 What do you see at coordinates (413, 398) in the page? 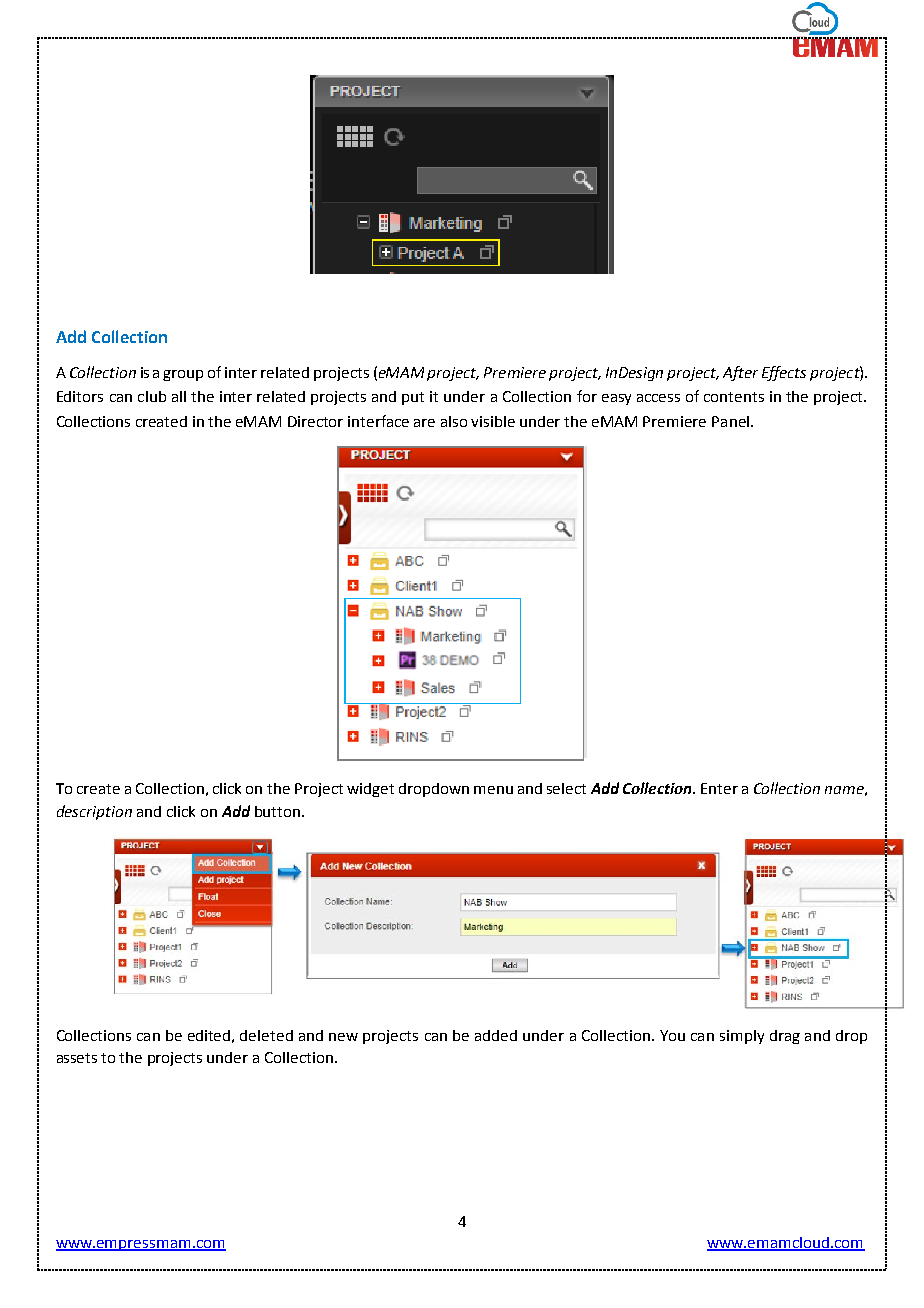
I see `put` at bounding box center [413, 398].
